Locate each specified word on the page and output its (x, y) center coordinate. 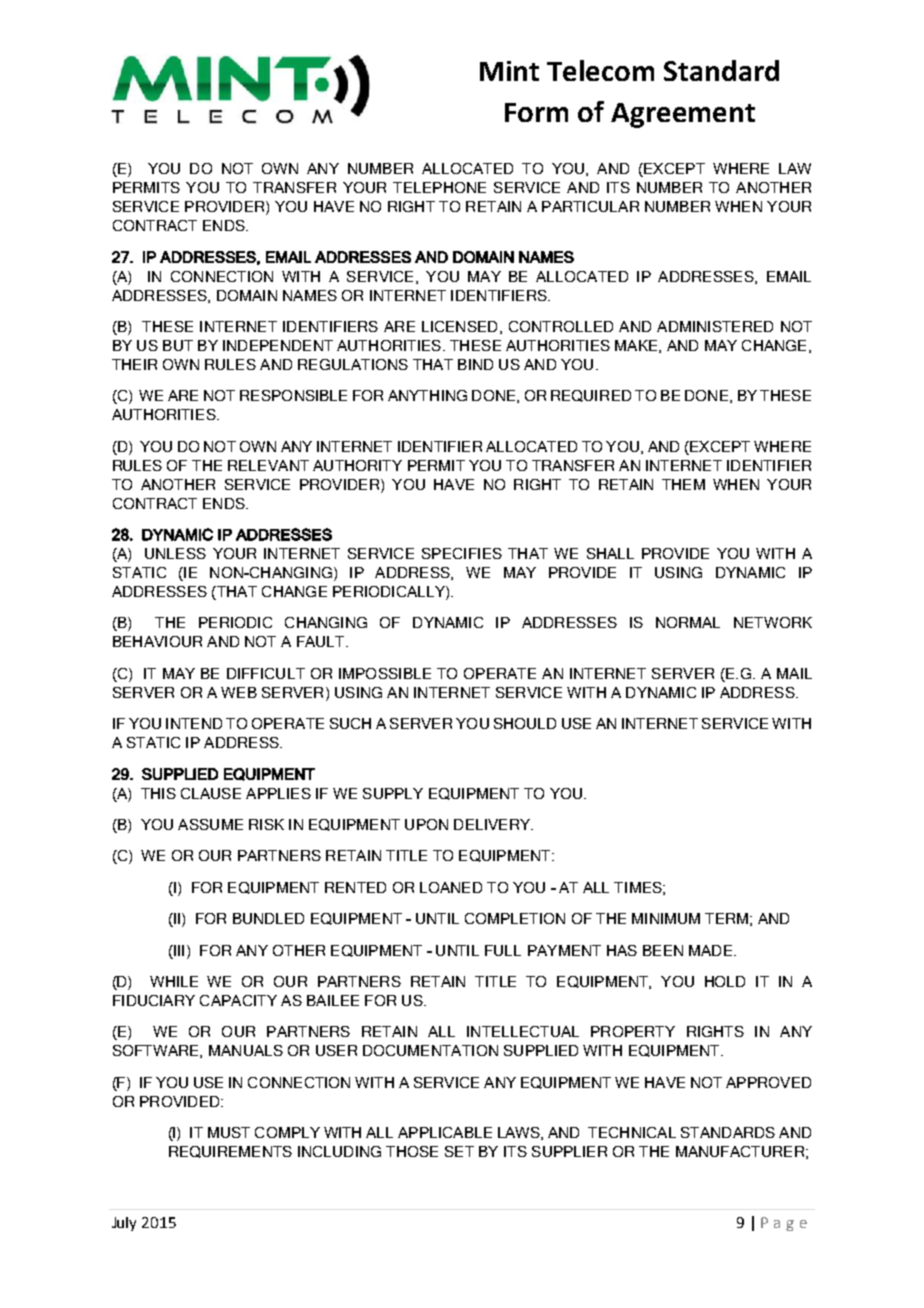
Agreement (683, 115)
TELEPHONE (439, 187)
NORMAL (688, 622)
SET (459, 1151)
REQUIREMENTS (230, 1152)
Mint (509, 71)
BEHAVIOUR (157, 641)
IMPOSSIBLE (385, 673)
